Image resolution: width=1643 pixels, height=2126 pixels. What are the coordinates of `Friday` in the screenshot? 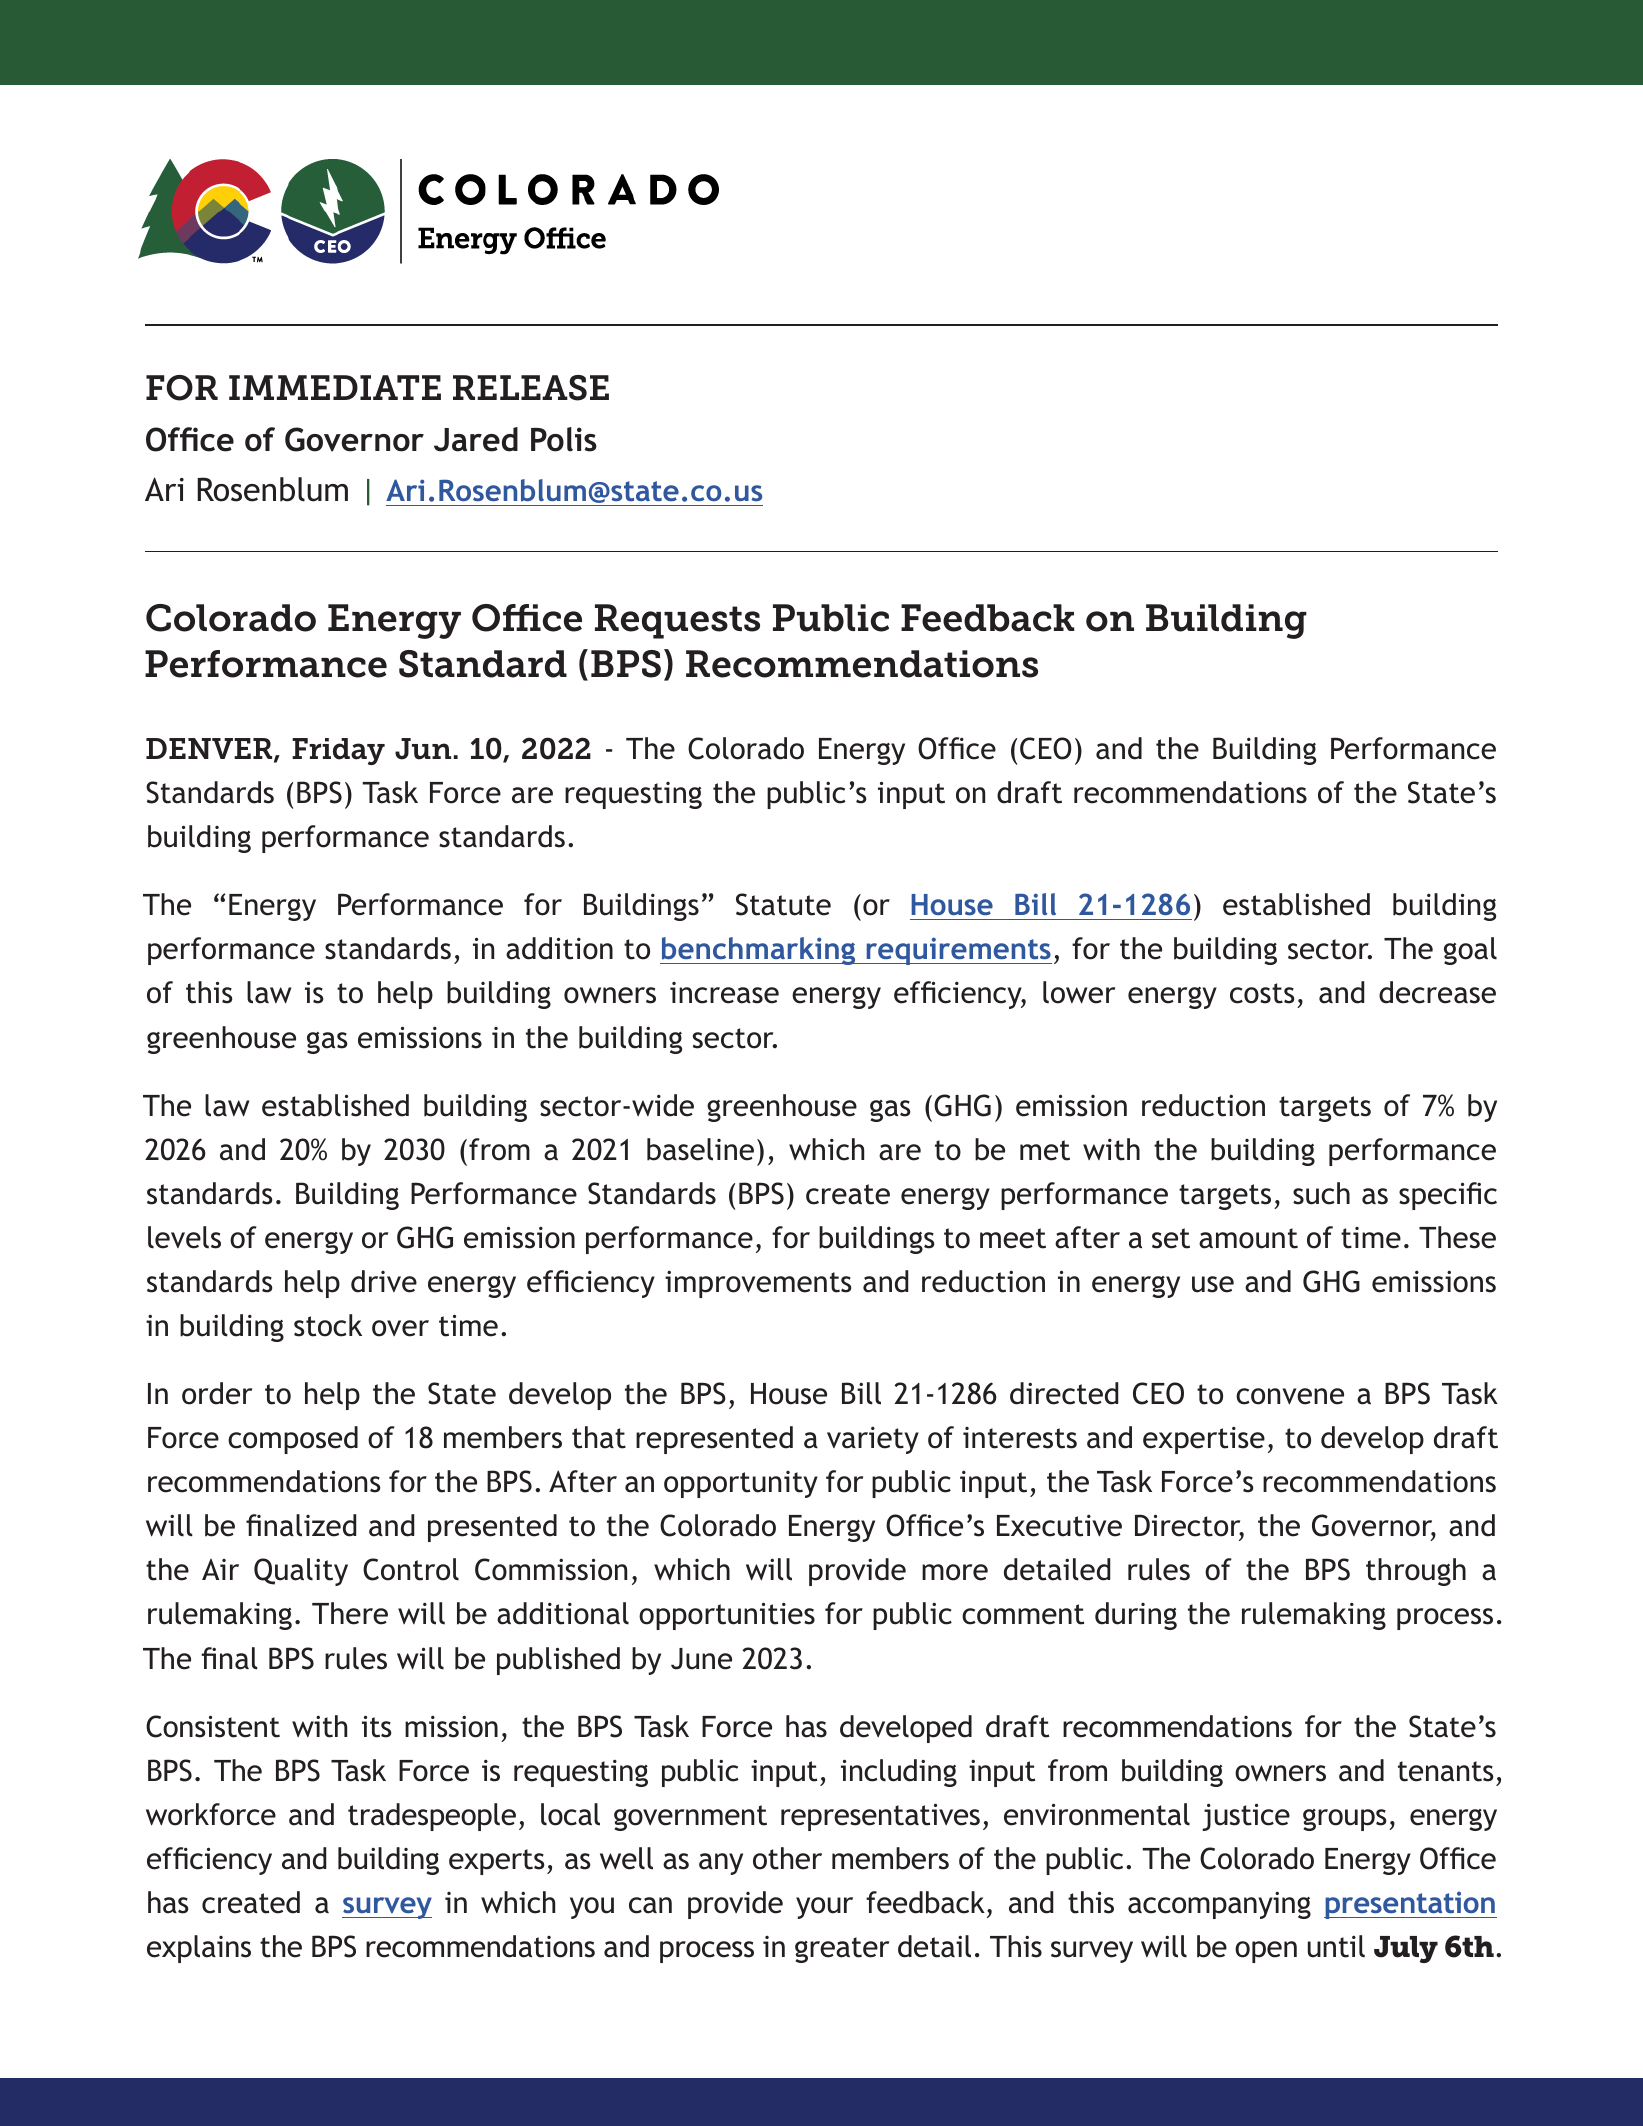 It's located at (338, 751).
